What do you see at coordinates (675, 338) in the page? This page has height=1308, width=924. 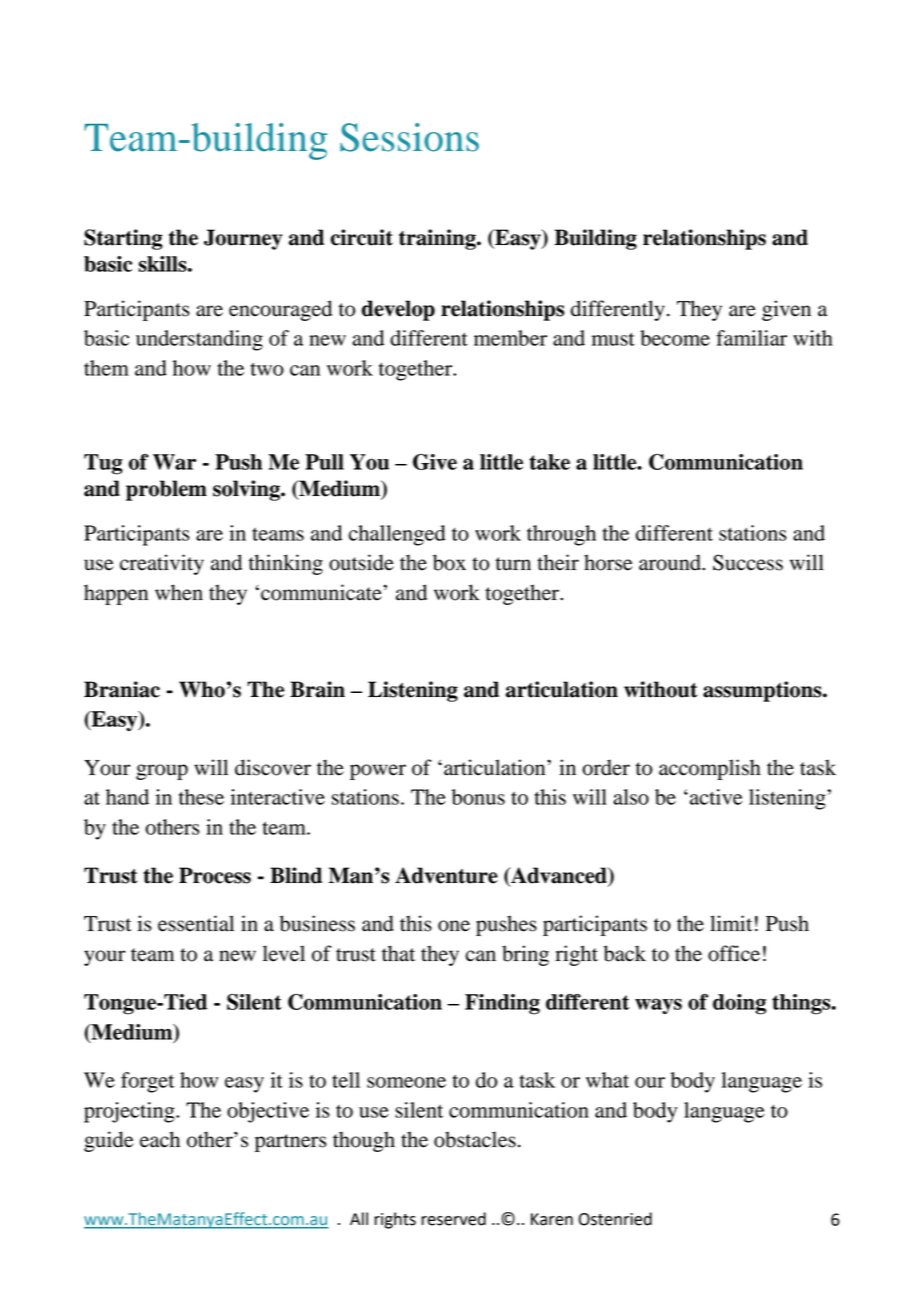 I see `become` at bounding box center [675, 338].
